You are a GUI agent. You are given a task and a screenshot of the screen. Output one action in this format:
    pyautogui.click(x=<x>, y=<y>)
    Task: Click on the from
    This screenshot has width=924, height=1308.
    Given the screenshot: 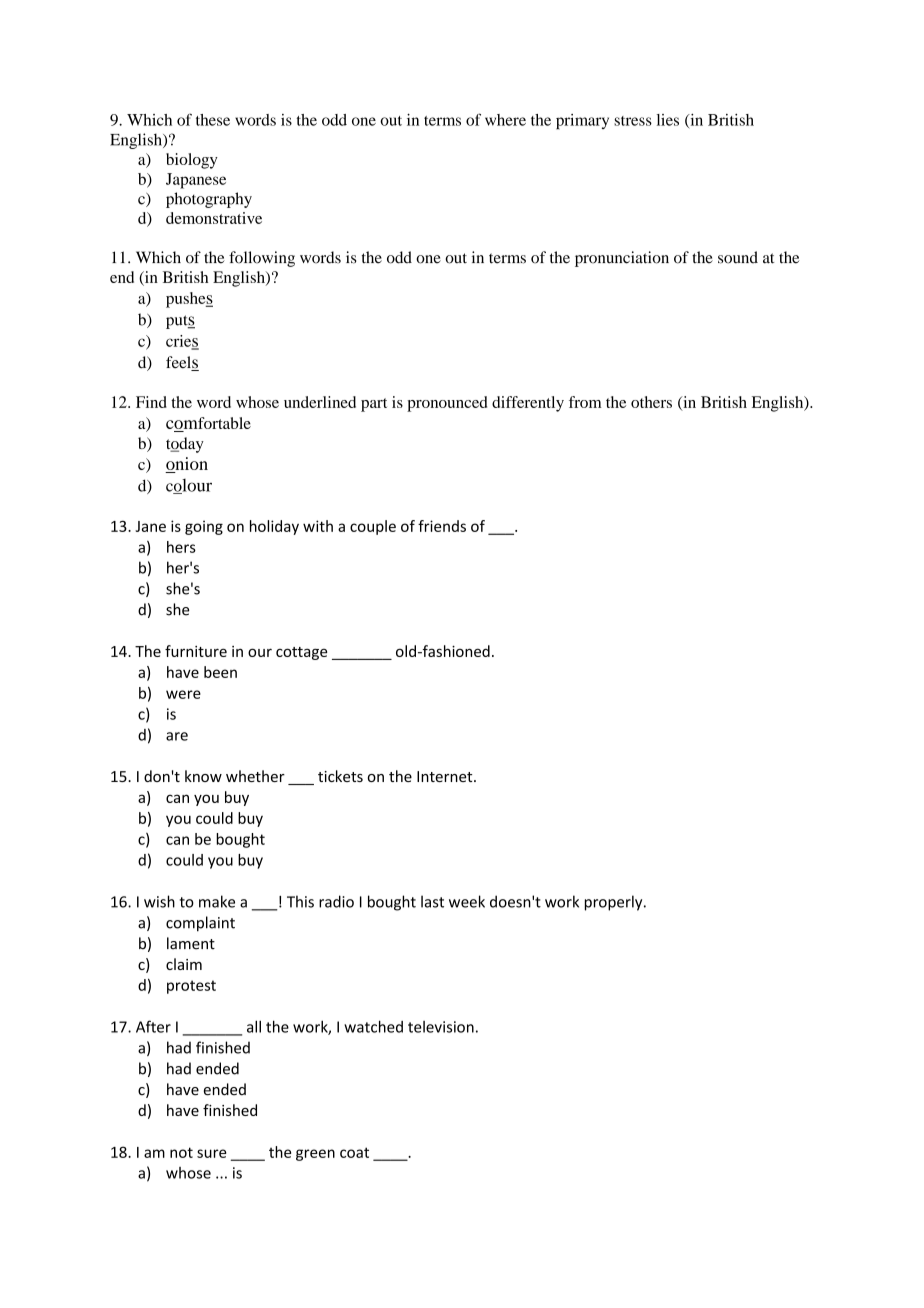 What is the action you would take?
    pyautogui.click(x=585, y=402)
